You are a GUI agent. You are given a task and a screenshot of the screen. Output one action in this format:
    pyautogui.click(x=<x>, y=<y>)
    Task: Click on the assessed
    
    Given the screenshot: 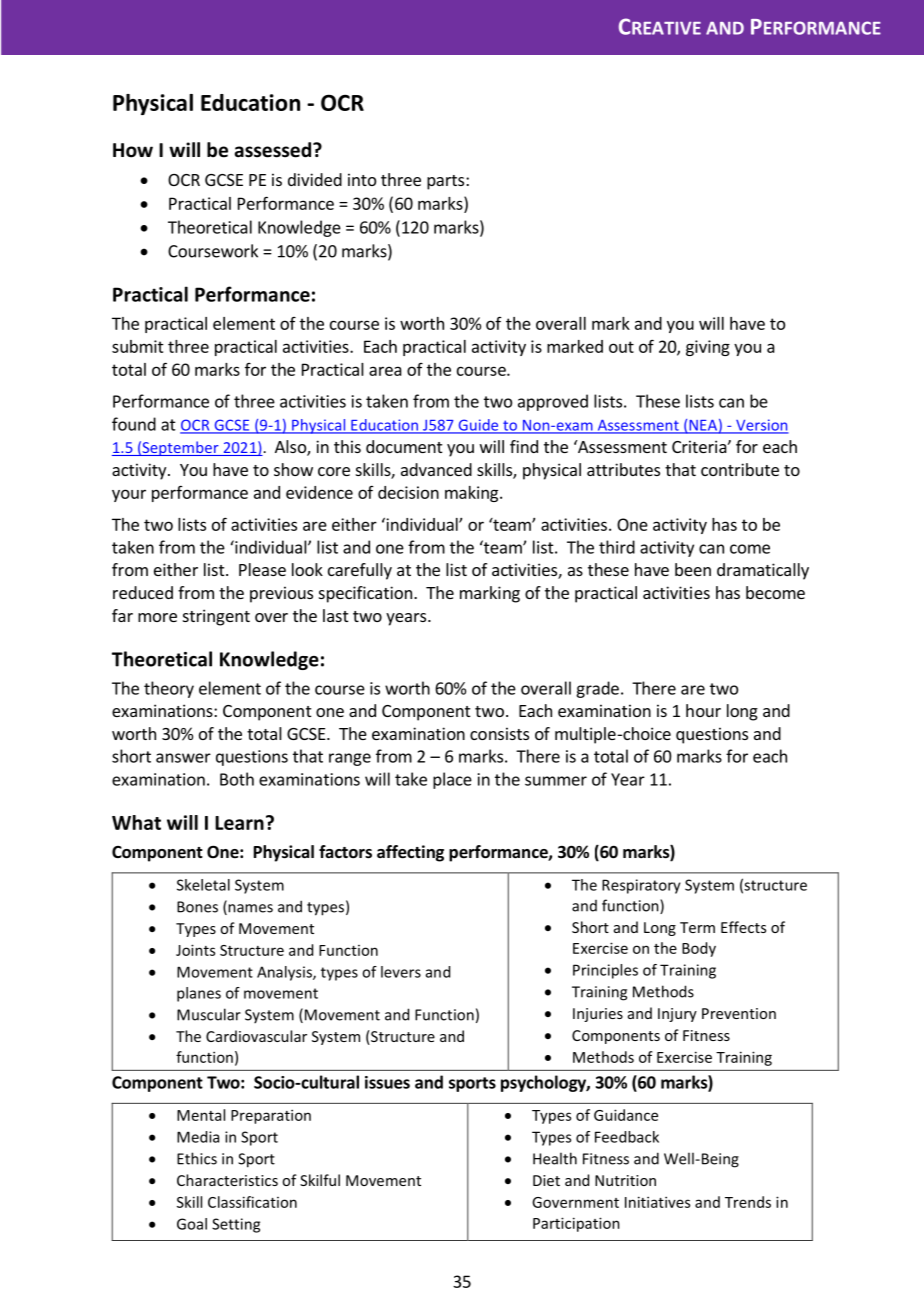 What is the action you would take?
    pyautogui.click(x=273, y=150)
